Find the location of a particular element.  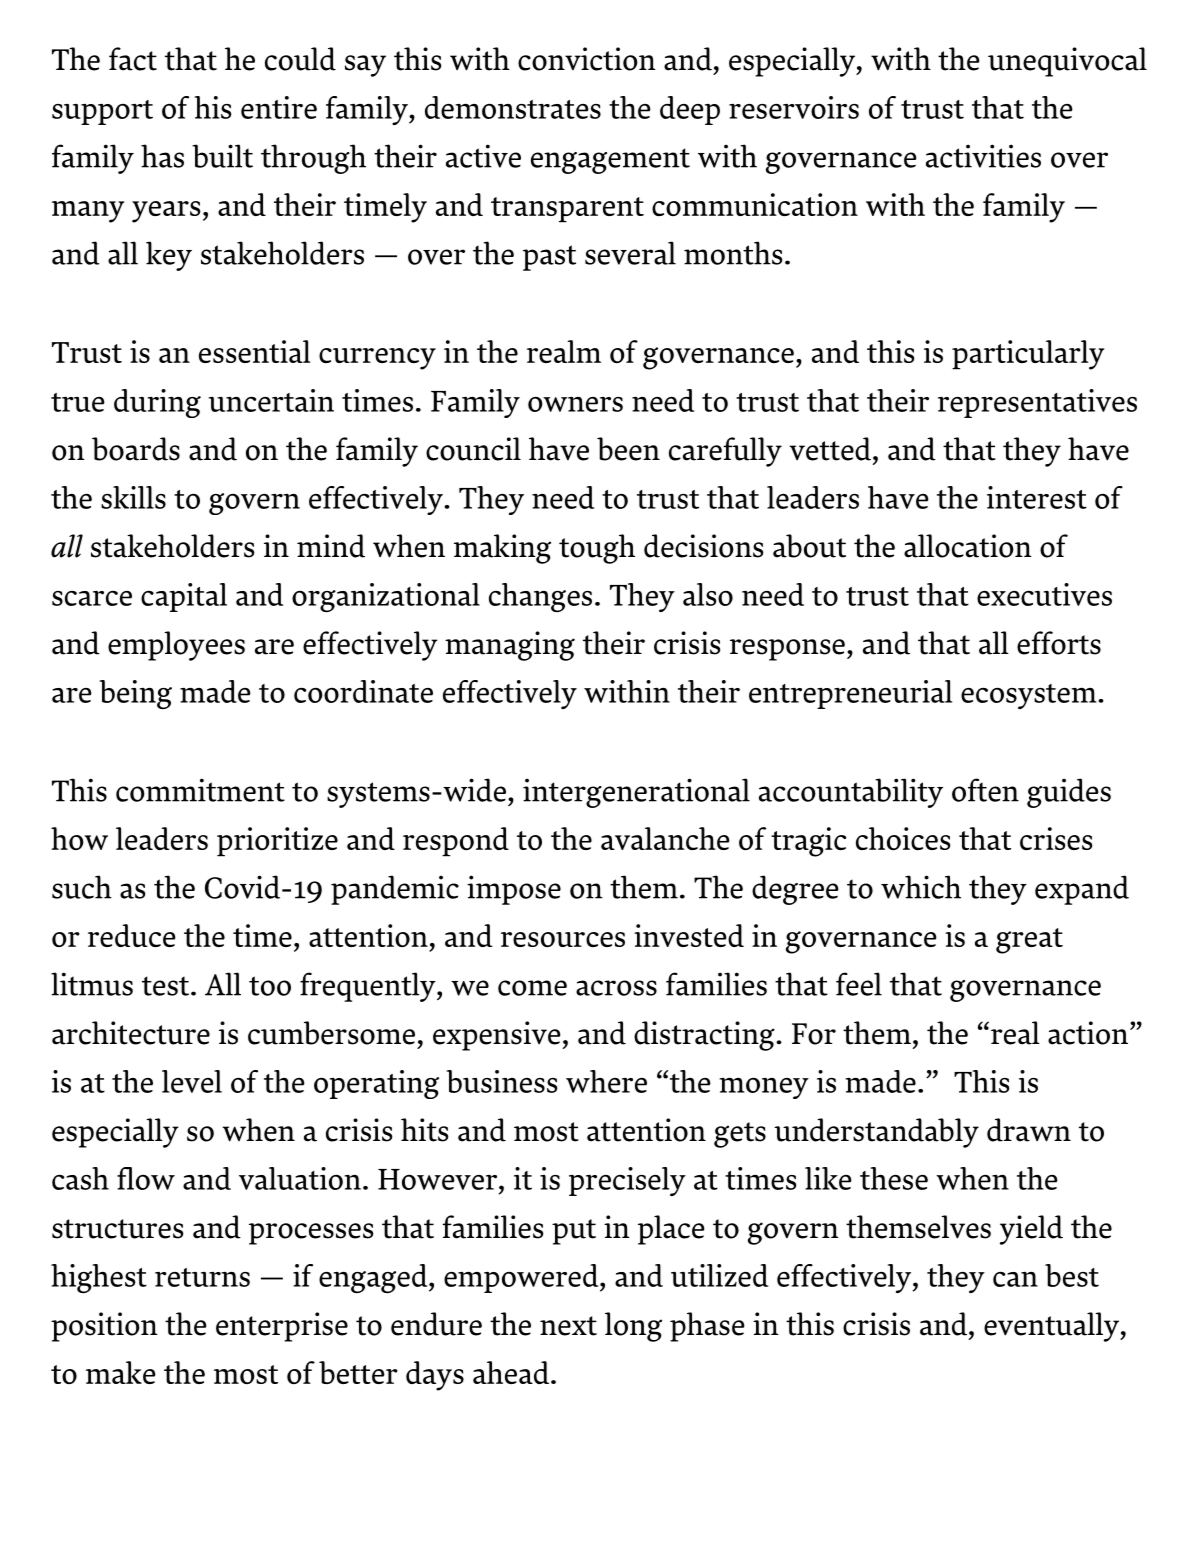

activities is located at coordinates (983, 156).
